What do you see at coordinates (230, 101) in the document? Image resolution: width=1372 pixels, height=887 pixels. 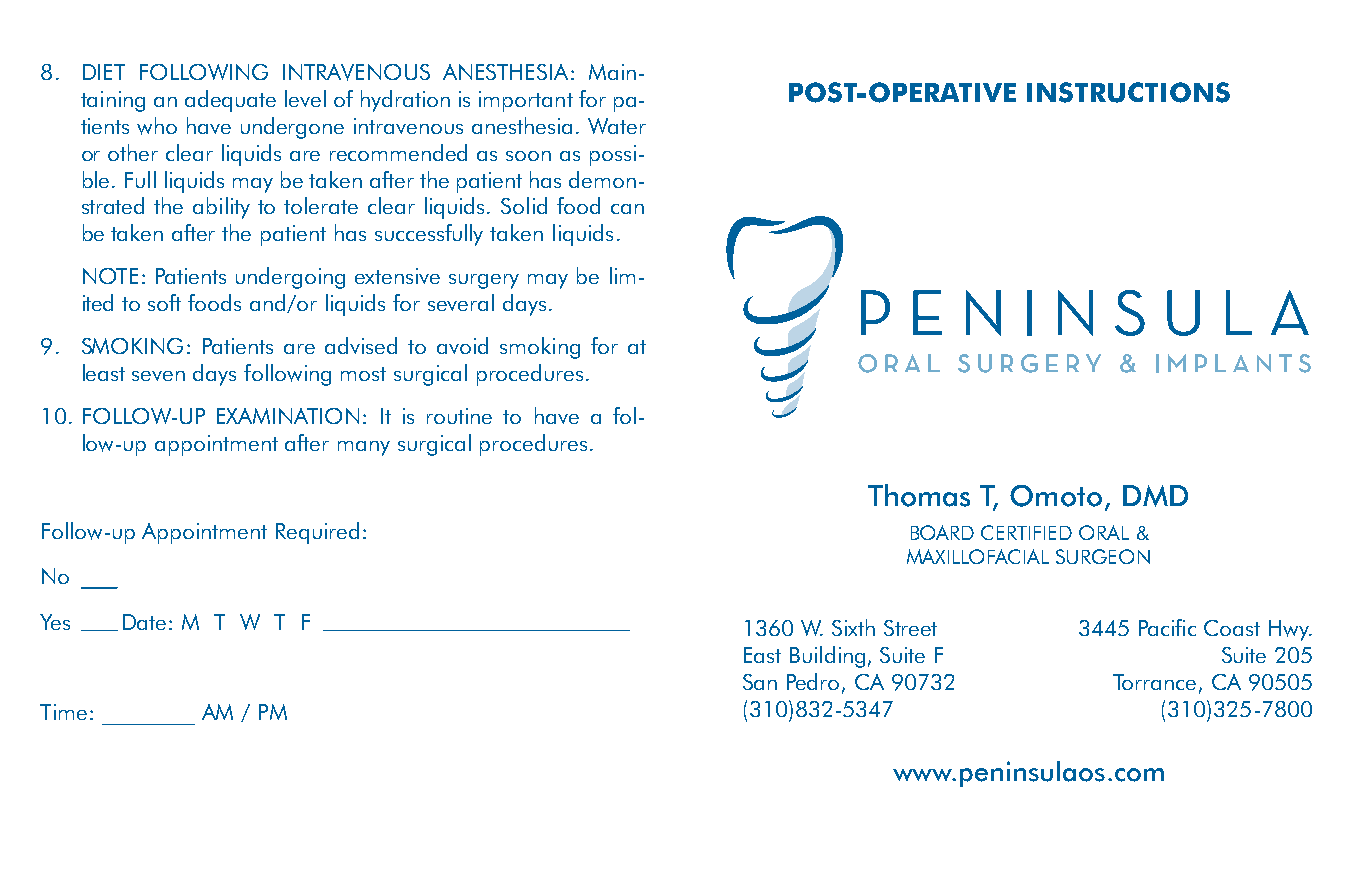 I see `adequate` at bounding box center [230, 101].
